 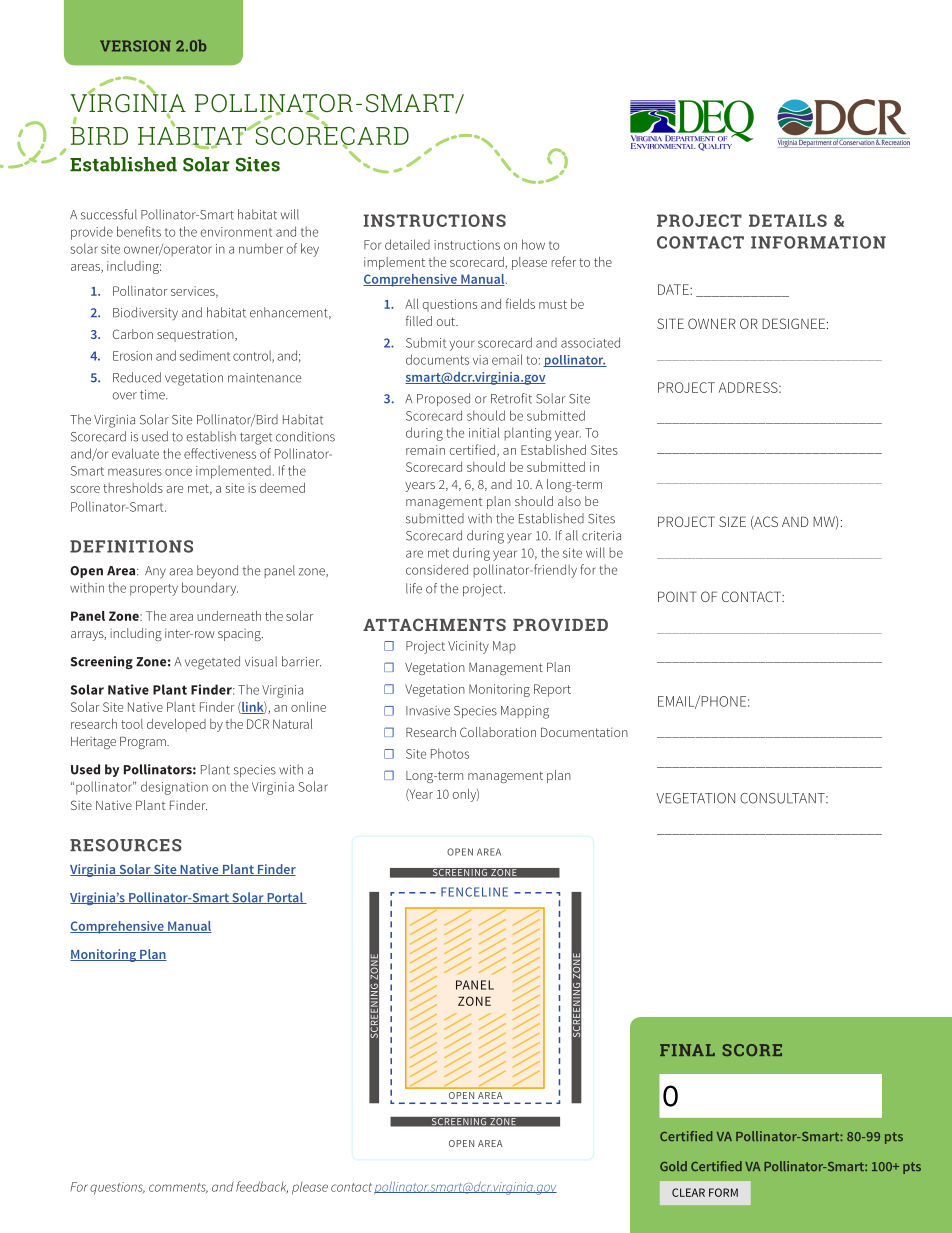 I want to click on designation, so click(x=174, y=788).
